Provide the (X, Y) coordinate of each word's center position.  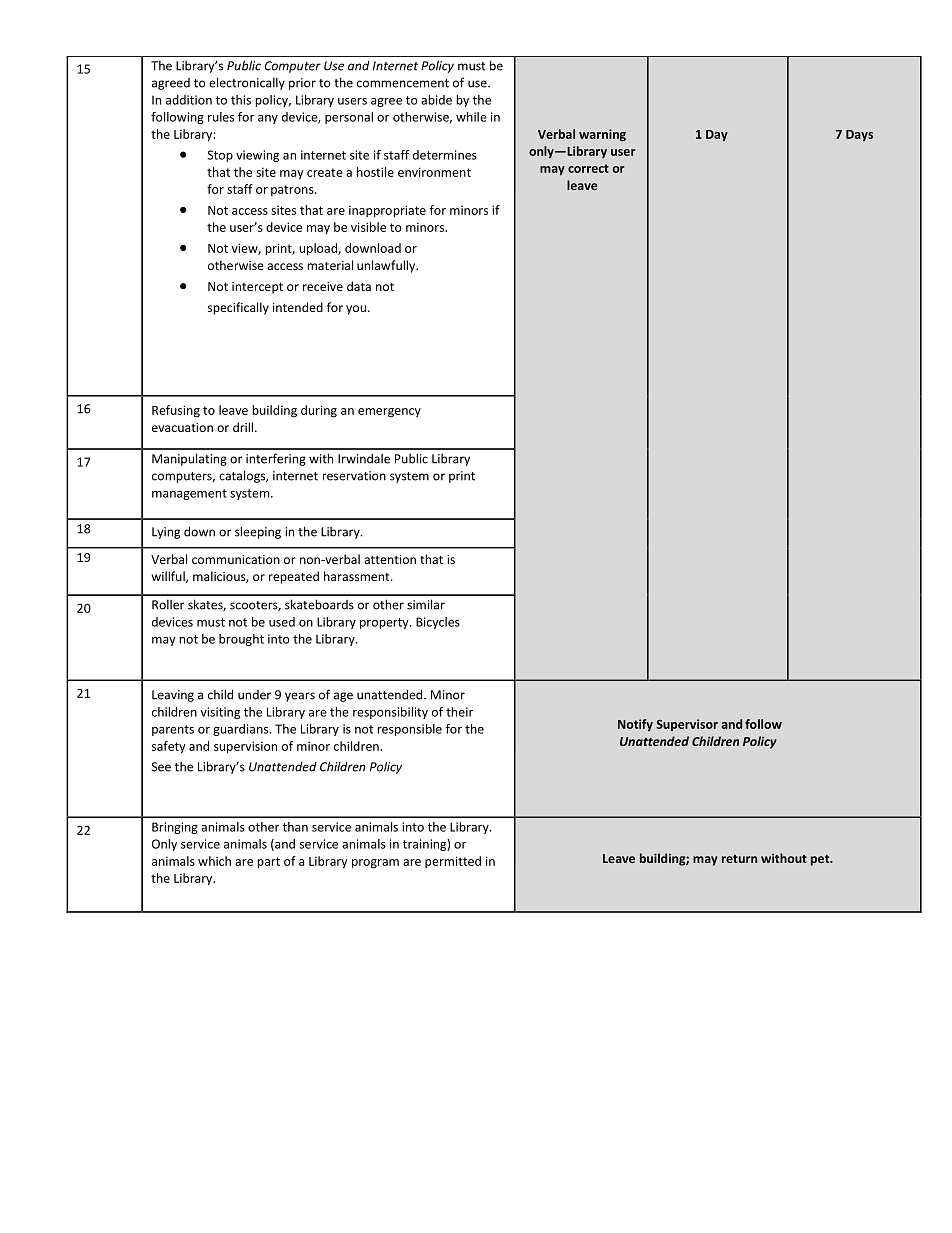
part (268, 863)
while (471, 117)
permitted (453, 862)
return (739, 859)
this (241, 100)
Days (859, 135)
